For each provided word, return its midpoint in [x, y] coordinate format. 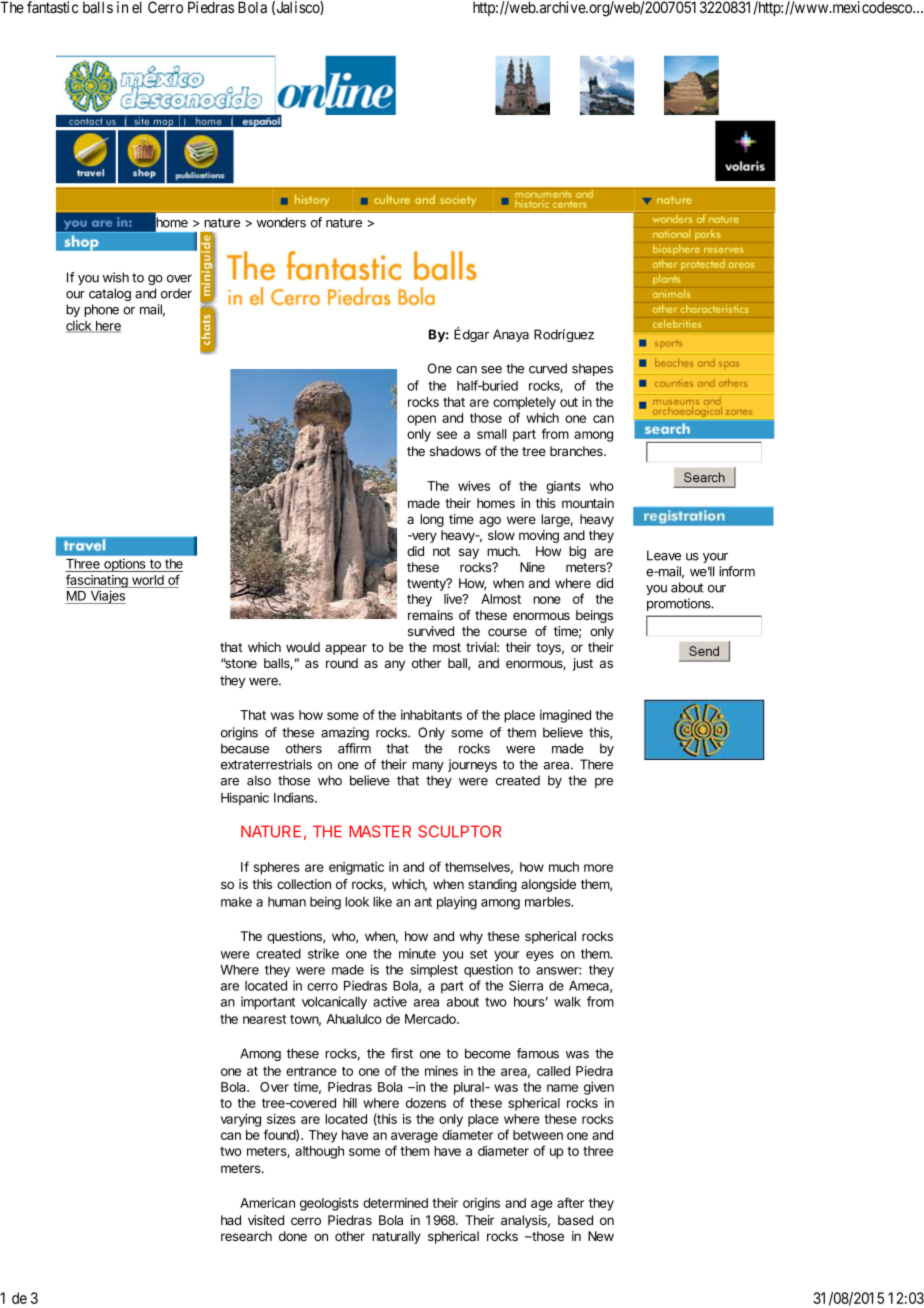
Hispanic [245, 798]
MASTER [380, 831]
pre [604, 783]
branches [577, 451]
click [80, 326]
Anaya [511, 335]
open [421, 420]
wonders [281, 222]
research [246, 1236]
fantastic [53, 7]
